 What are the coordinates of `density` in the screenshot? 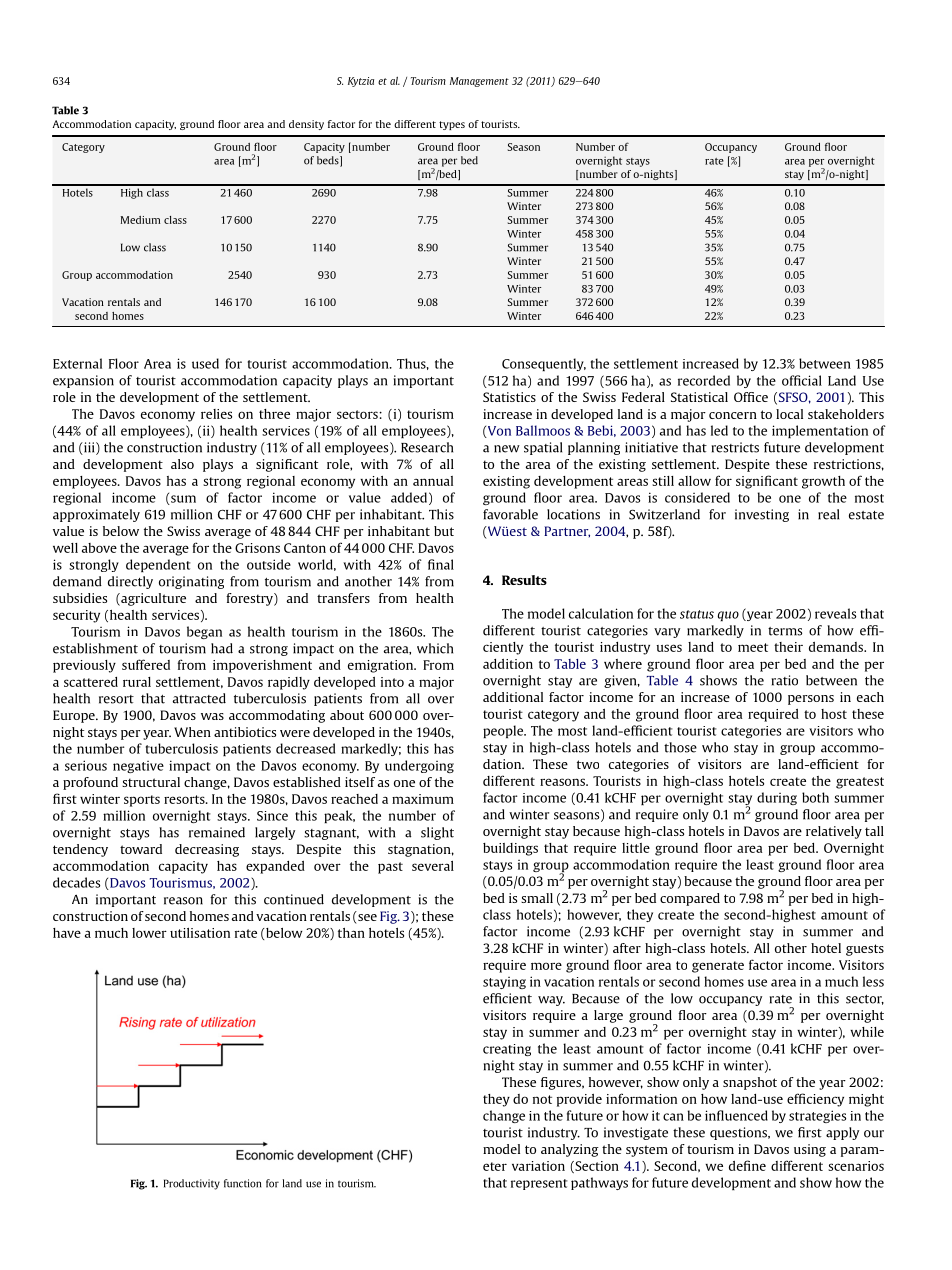 It's located at (306, 125).
